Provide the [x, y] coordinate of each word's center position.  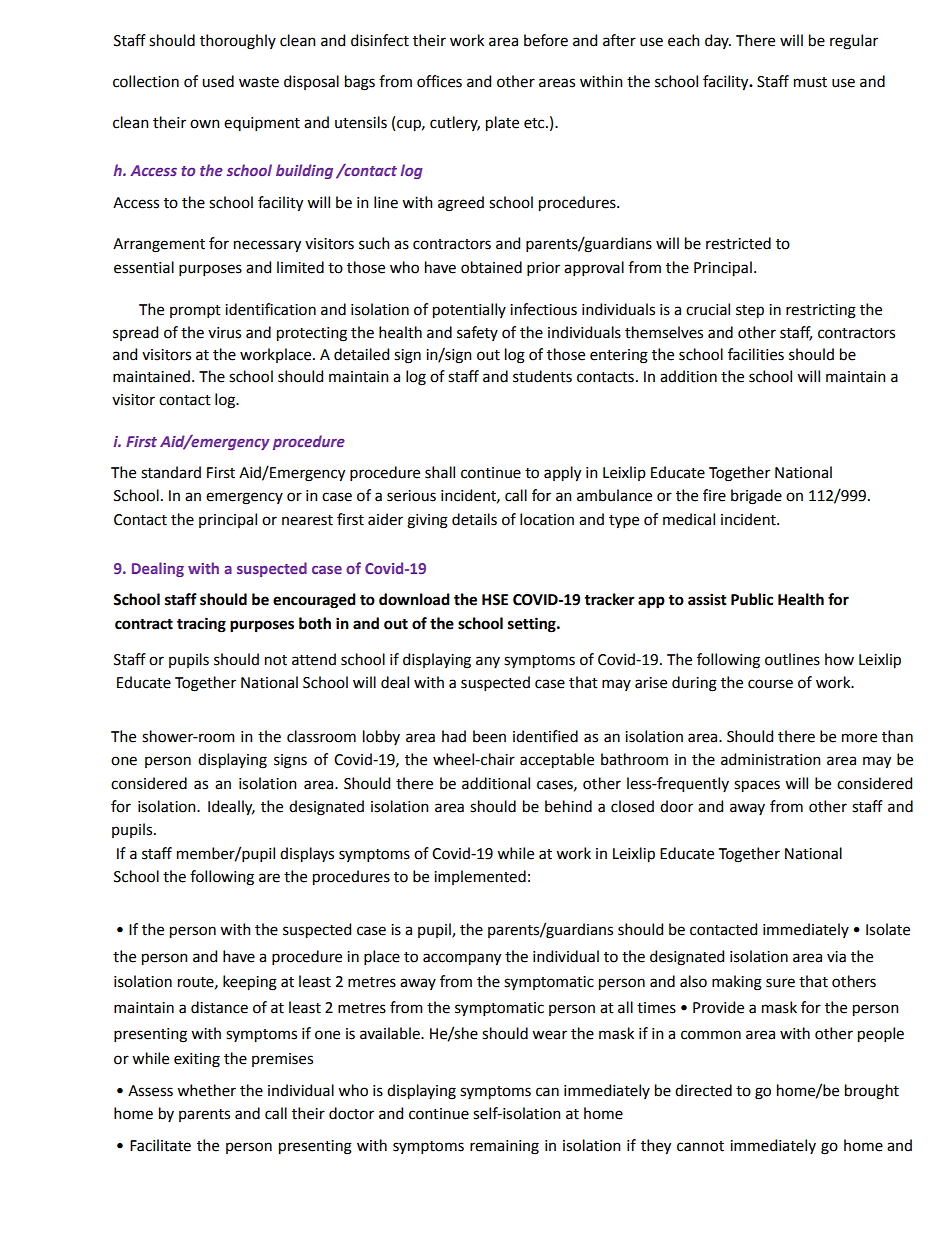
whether [206, 1090]
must [810, 82]
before [546, 40]
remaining [504, 1147]
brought [872, 1092]
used [218, 81]
